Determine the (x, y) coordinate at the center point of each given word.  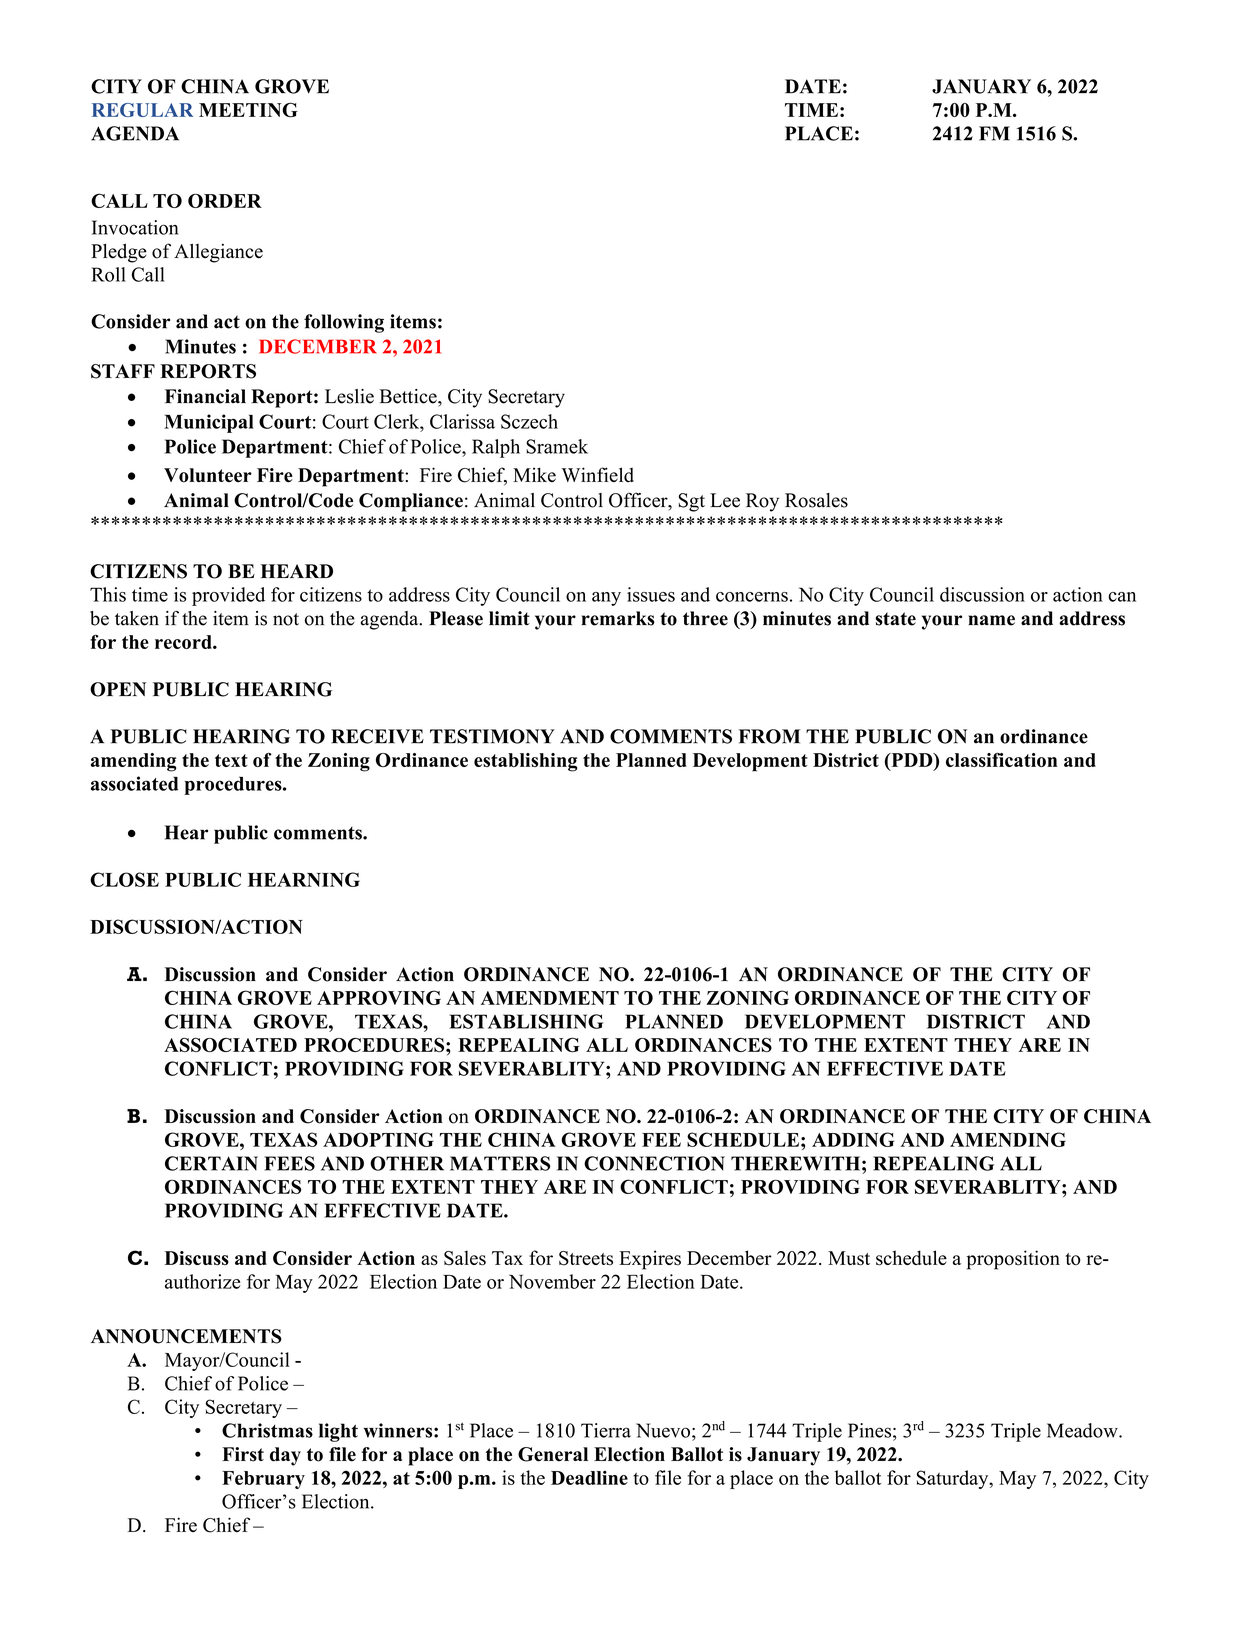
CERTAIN (211, 1163)
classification (1002, 760)
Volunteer (208, 475)
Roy (762, 502)
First (243, 1454)
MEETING (248, 110)
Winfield (597, 474)
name (991, 620)
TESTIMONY (492, 736)
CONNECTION (654, 1163)
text (231, 760)
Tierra (606, 1430)
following (344, 323)
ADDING (853, 1139)
